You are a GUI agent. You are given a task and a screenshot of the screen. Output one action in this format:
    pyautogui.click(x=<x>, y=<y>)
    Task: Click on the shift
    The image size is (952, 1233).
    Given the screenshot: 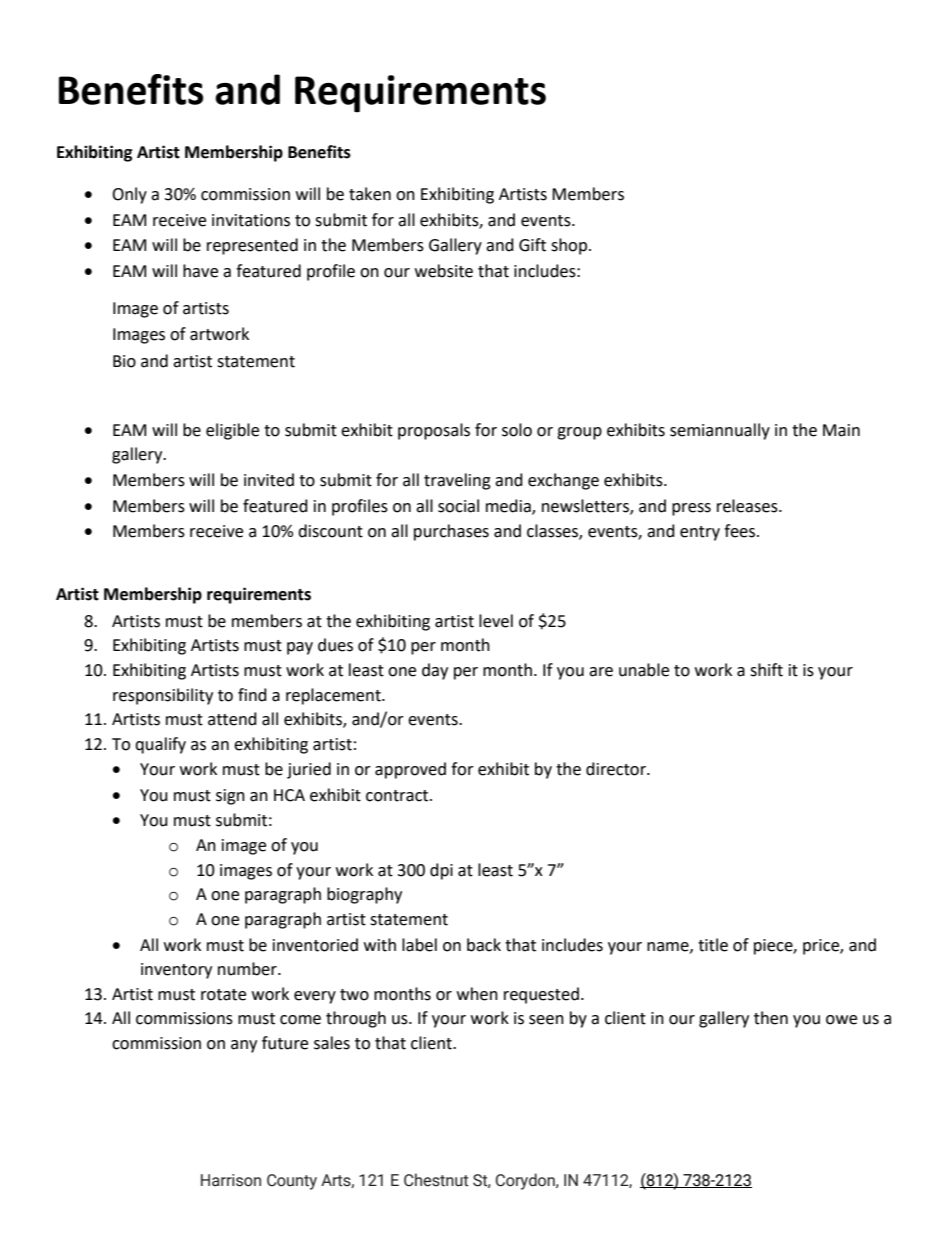 What is the action you would take?
    pyautogui.click(x=766, y=670)
